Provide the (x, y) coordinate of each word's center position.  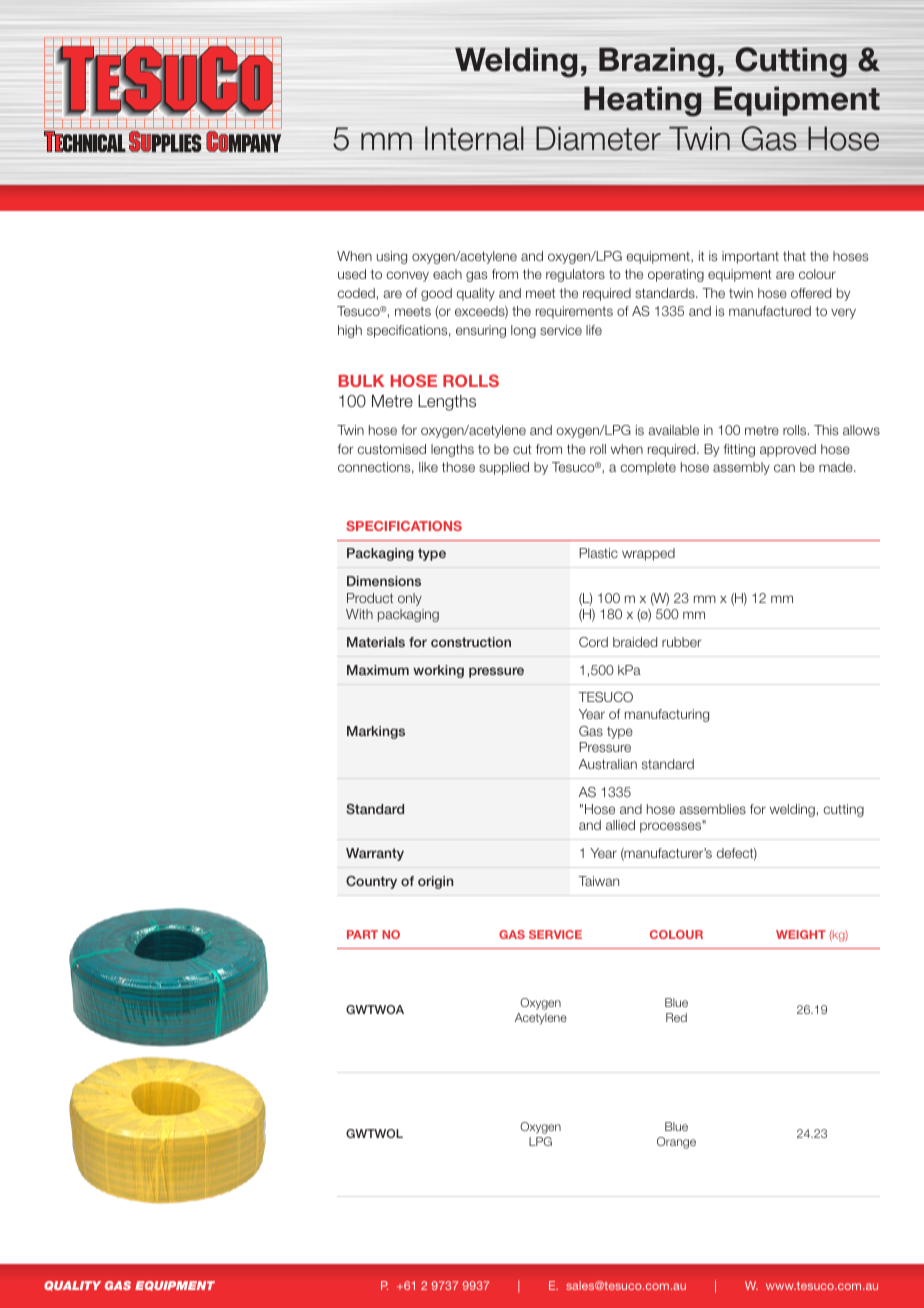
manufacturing (667, 715)
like (428, 467)
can (784, 468)
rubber (682, 642)
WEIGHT (801, 934)
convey (407, 276)
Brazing (656, 62)
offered (811, 293)
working (438, 671)
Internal (474, 138)
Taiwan (598, 881)
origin (435, 882)
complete (648, 468)
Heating (643, 101)
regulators (575, 275)
